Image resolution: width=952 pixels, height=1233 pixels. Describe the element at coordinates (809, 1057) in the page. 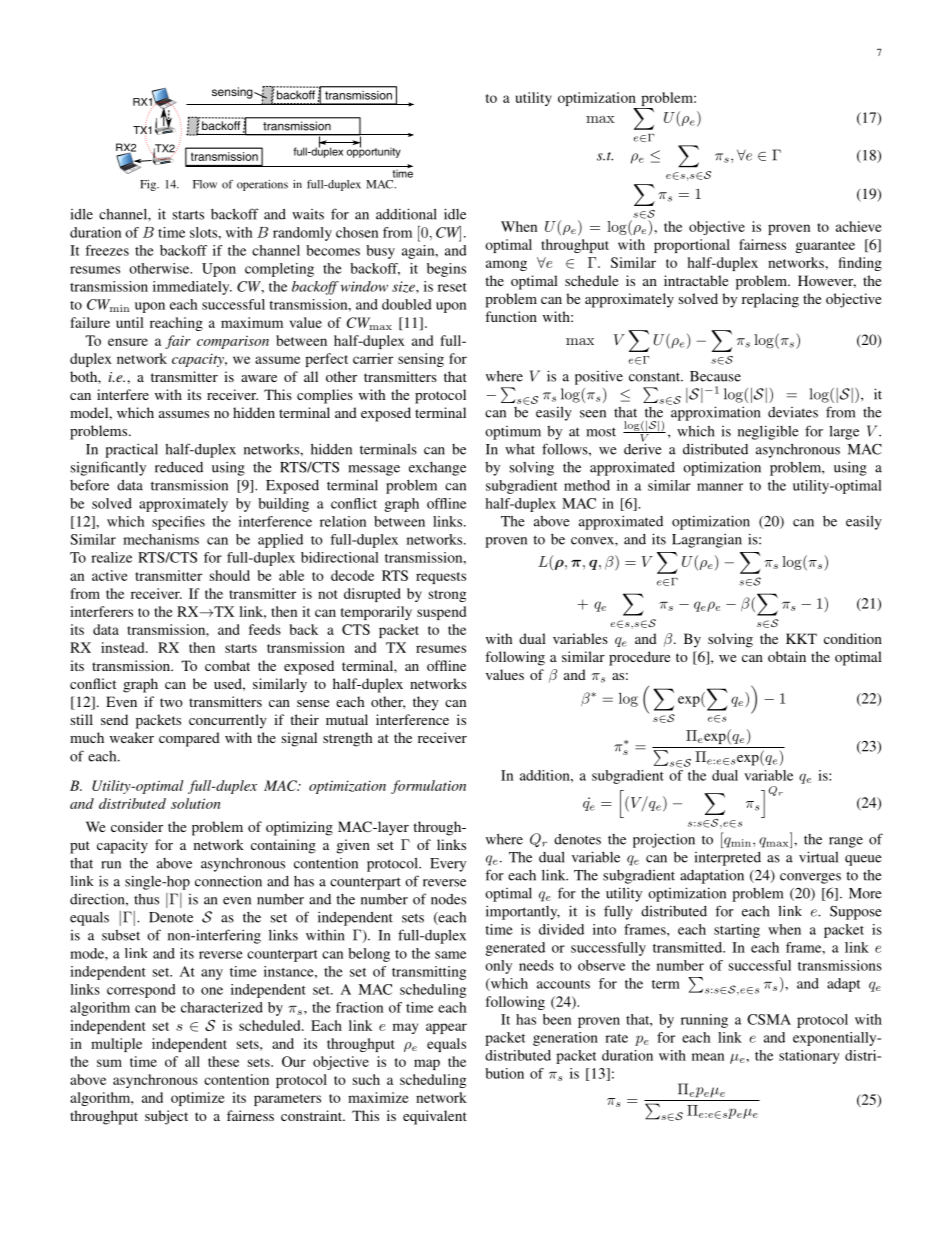

I see `stationary` at that location.
